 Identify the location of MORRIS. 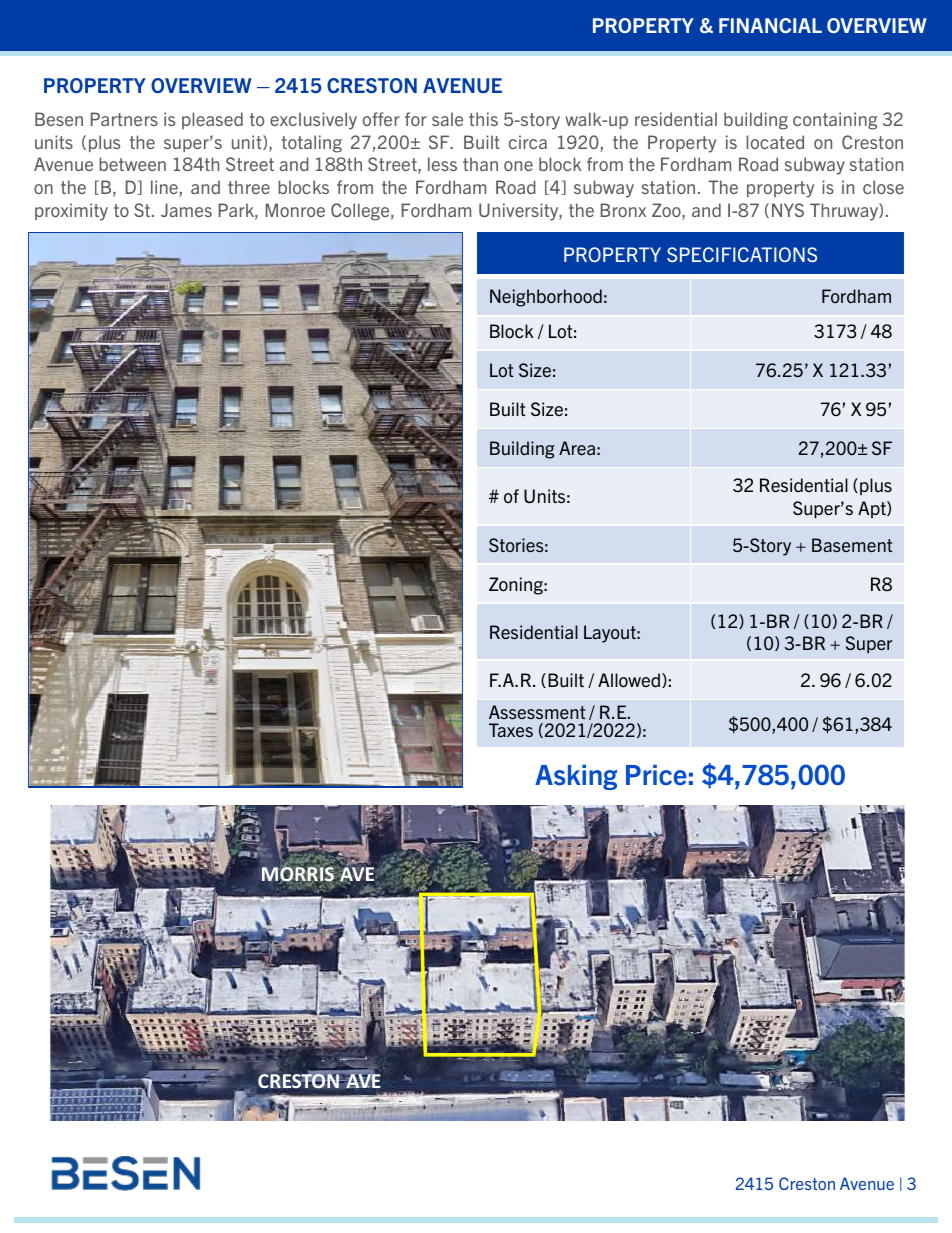
(298, 874).
